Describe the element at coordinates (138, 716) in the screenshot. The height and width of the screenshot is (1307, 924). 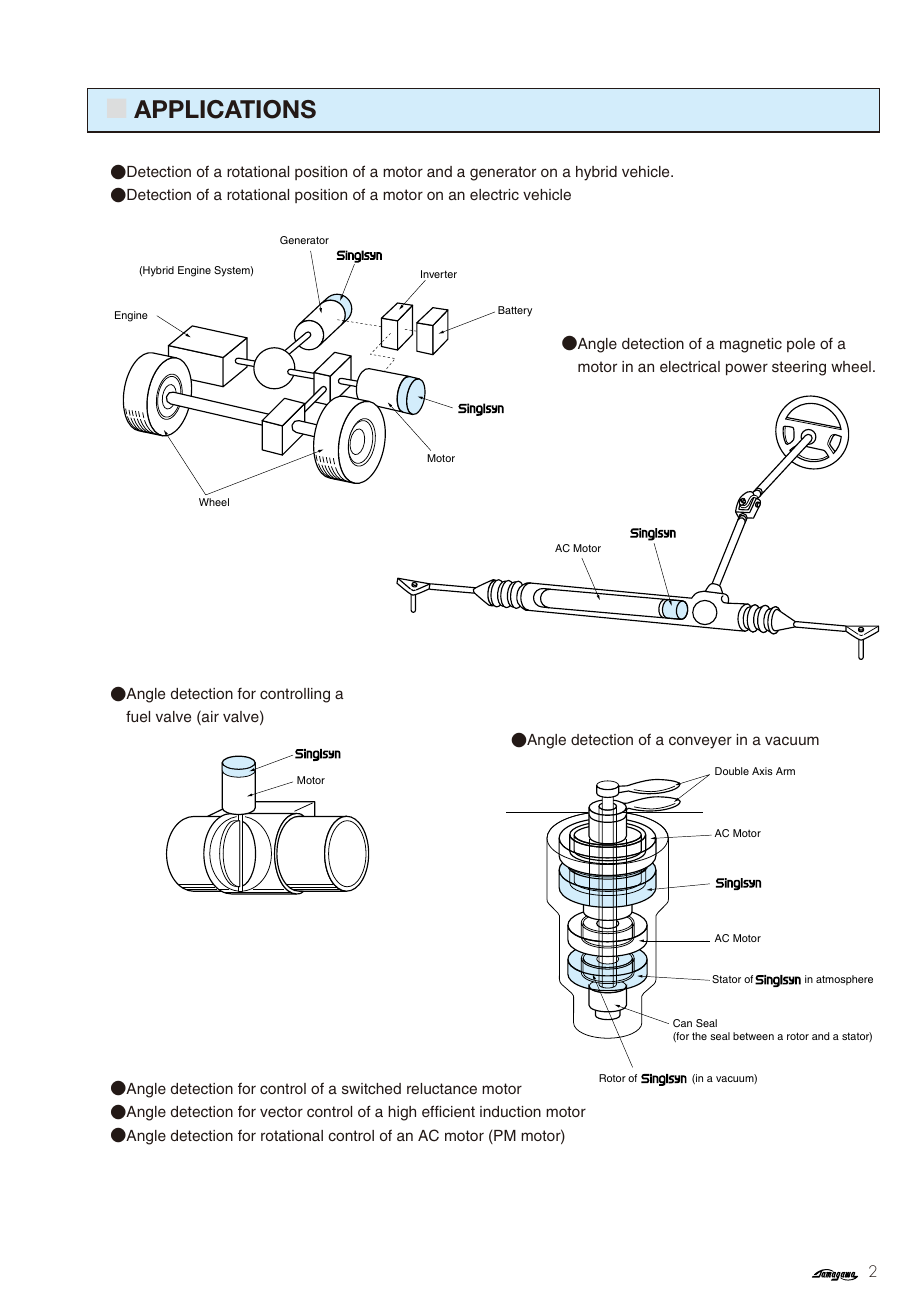
I see `fuel` at that location.
